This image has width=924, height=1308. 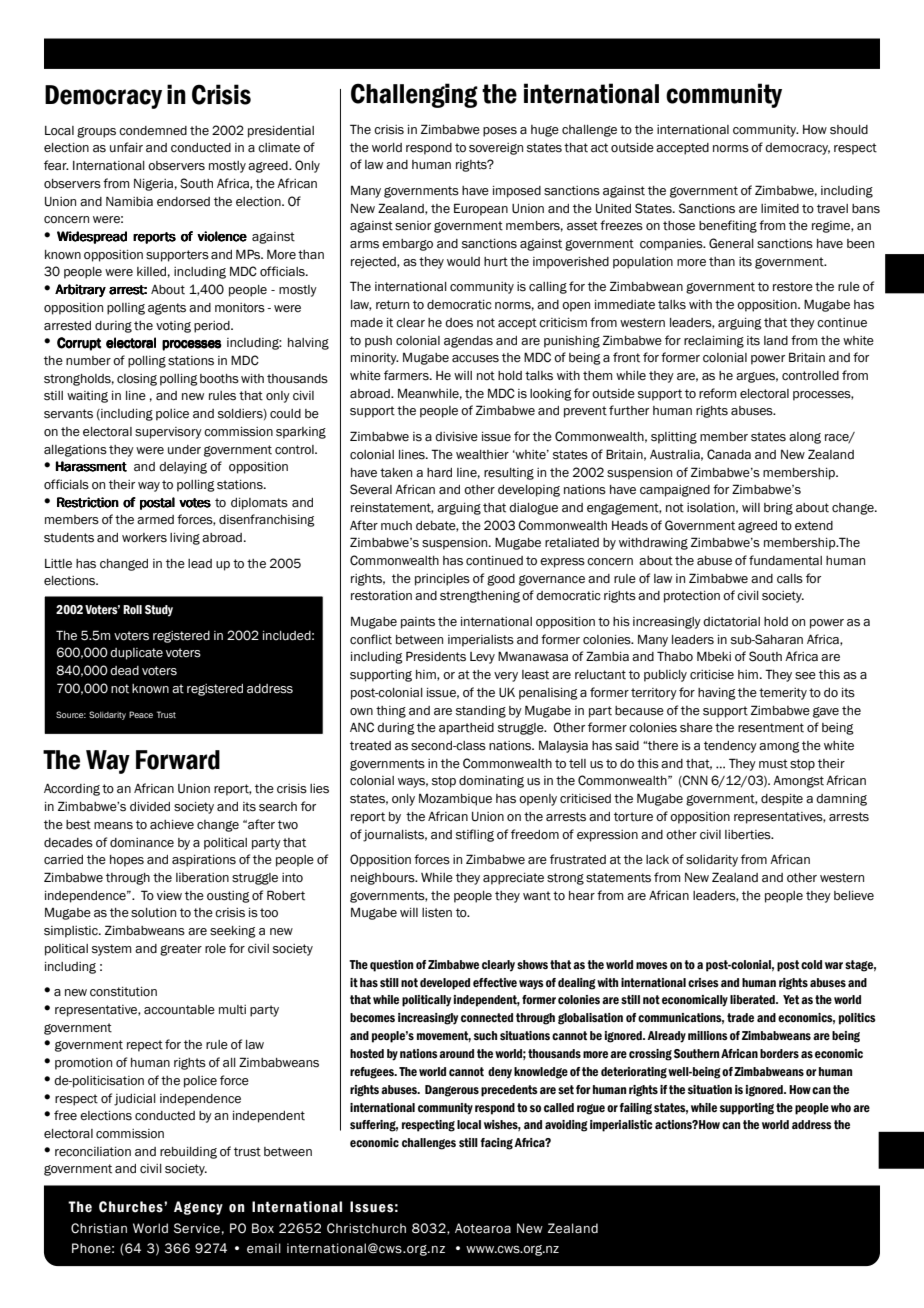 I want to click on poses, so click(x=500, y=132).
